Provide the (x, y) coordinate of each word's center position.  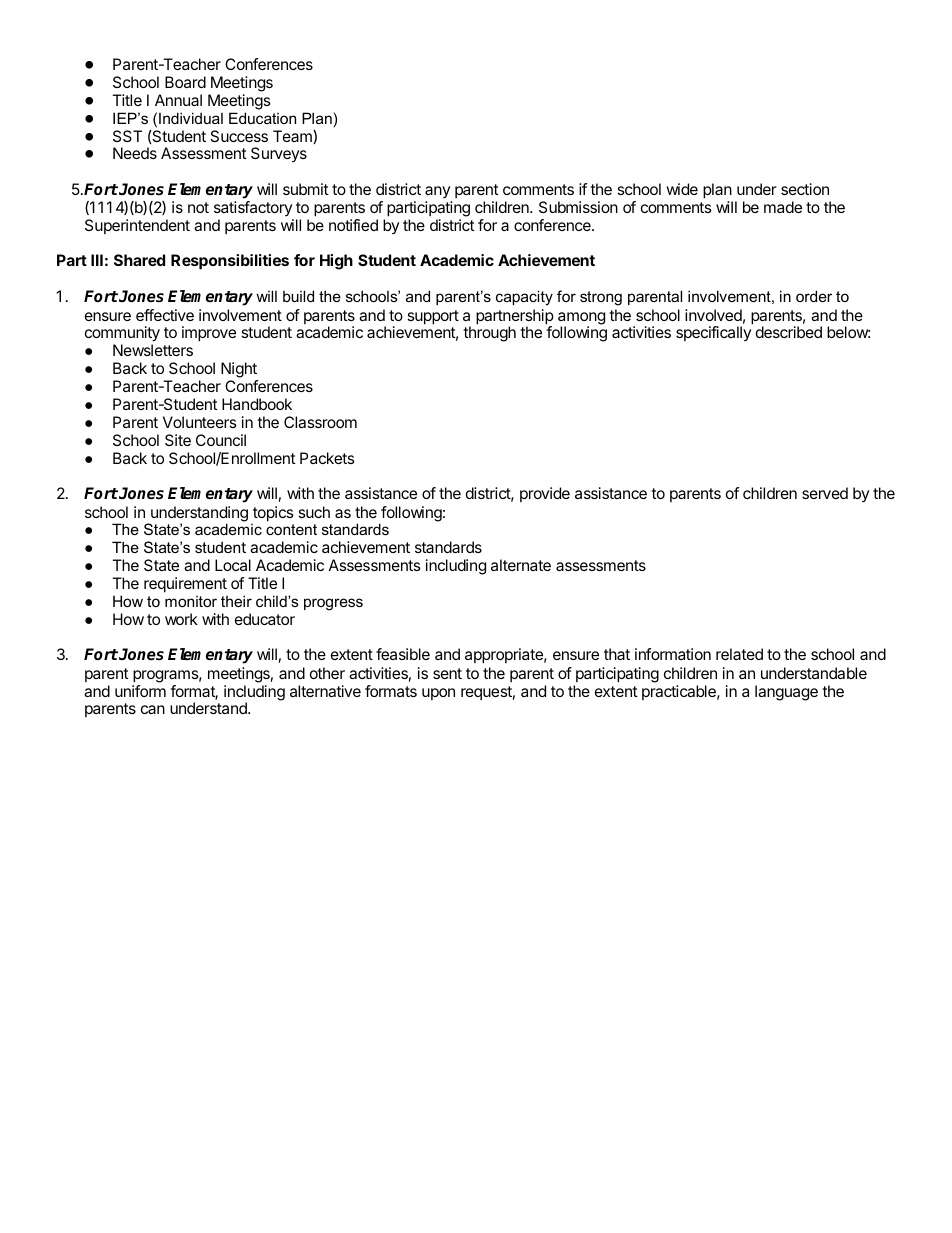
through (489, 334)
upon (438, 694)
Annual (178, 100)
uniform (140, 691)
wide (682, 189)
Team (293, 137)
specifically (713, 333)
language (786, 693)
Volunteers (200, 422)
